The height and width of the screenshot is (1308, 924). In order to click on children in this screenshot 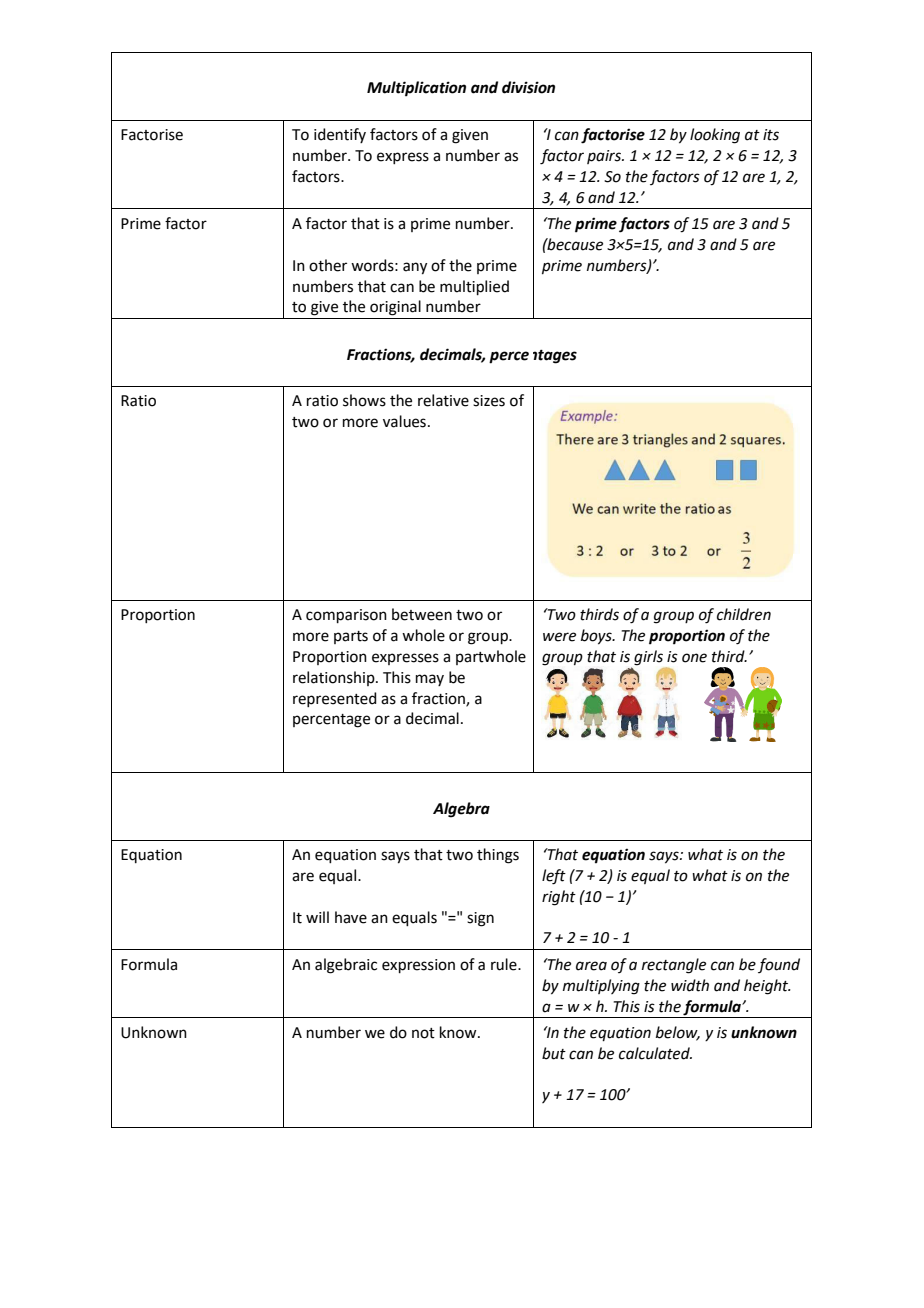, I will do `click(744, 614)`.
